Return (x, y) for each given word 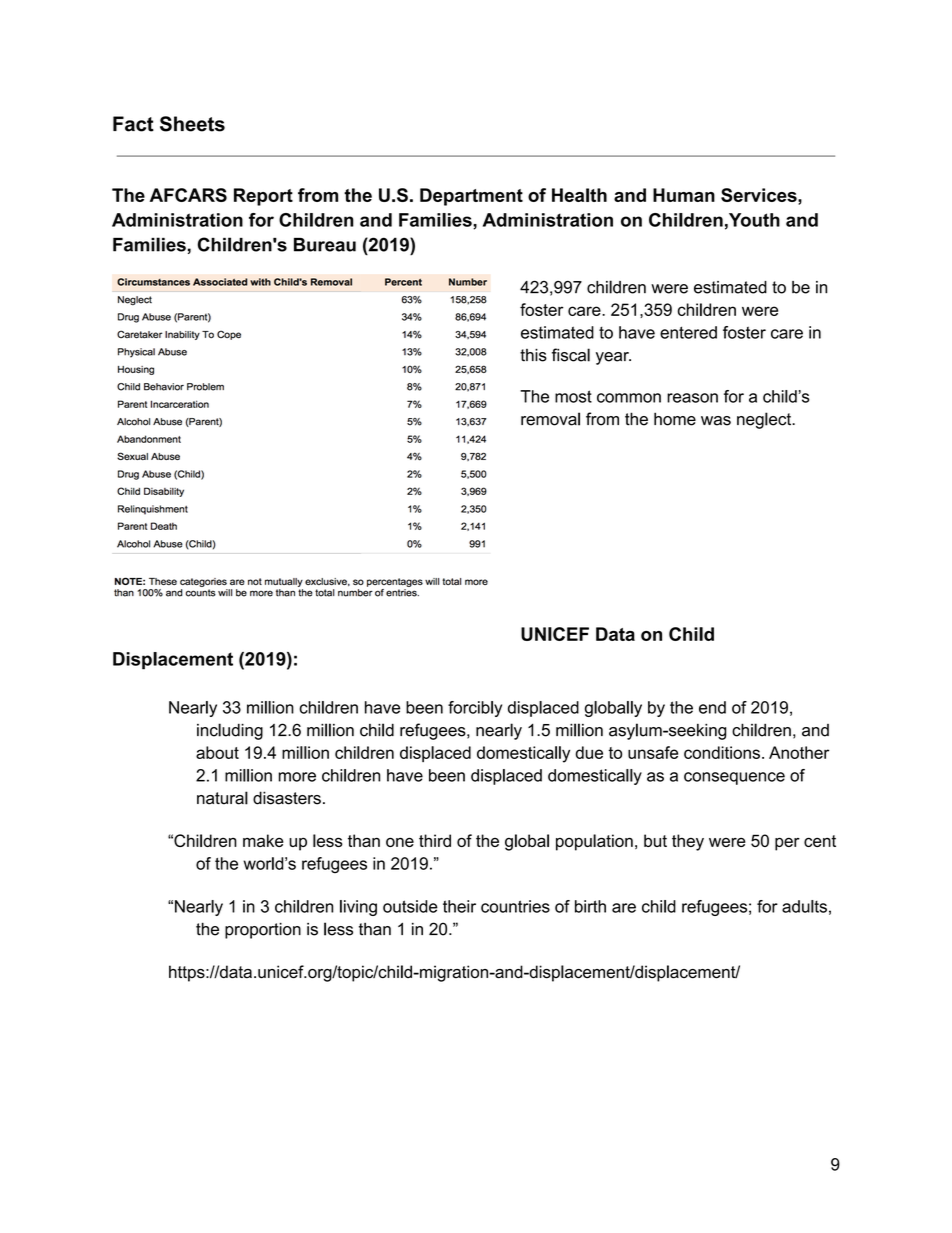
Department (471, 197)
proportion (263, 931)
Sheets (192, 124)
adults (804, 906)
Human (684, 195)
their (459, 906)
